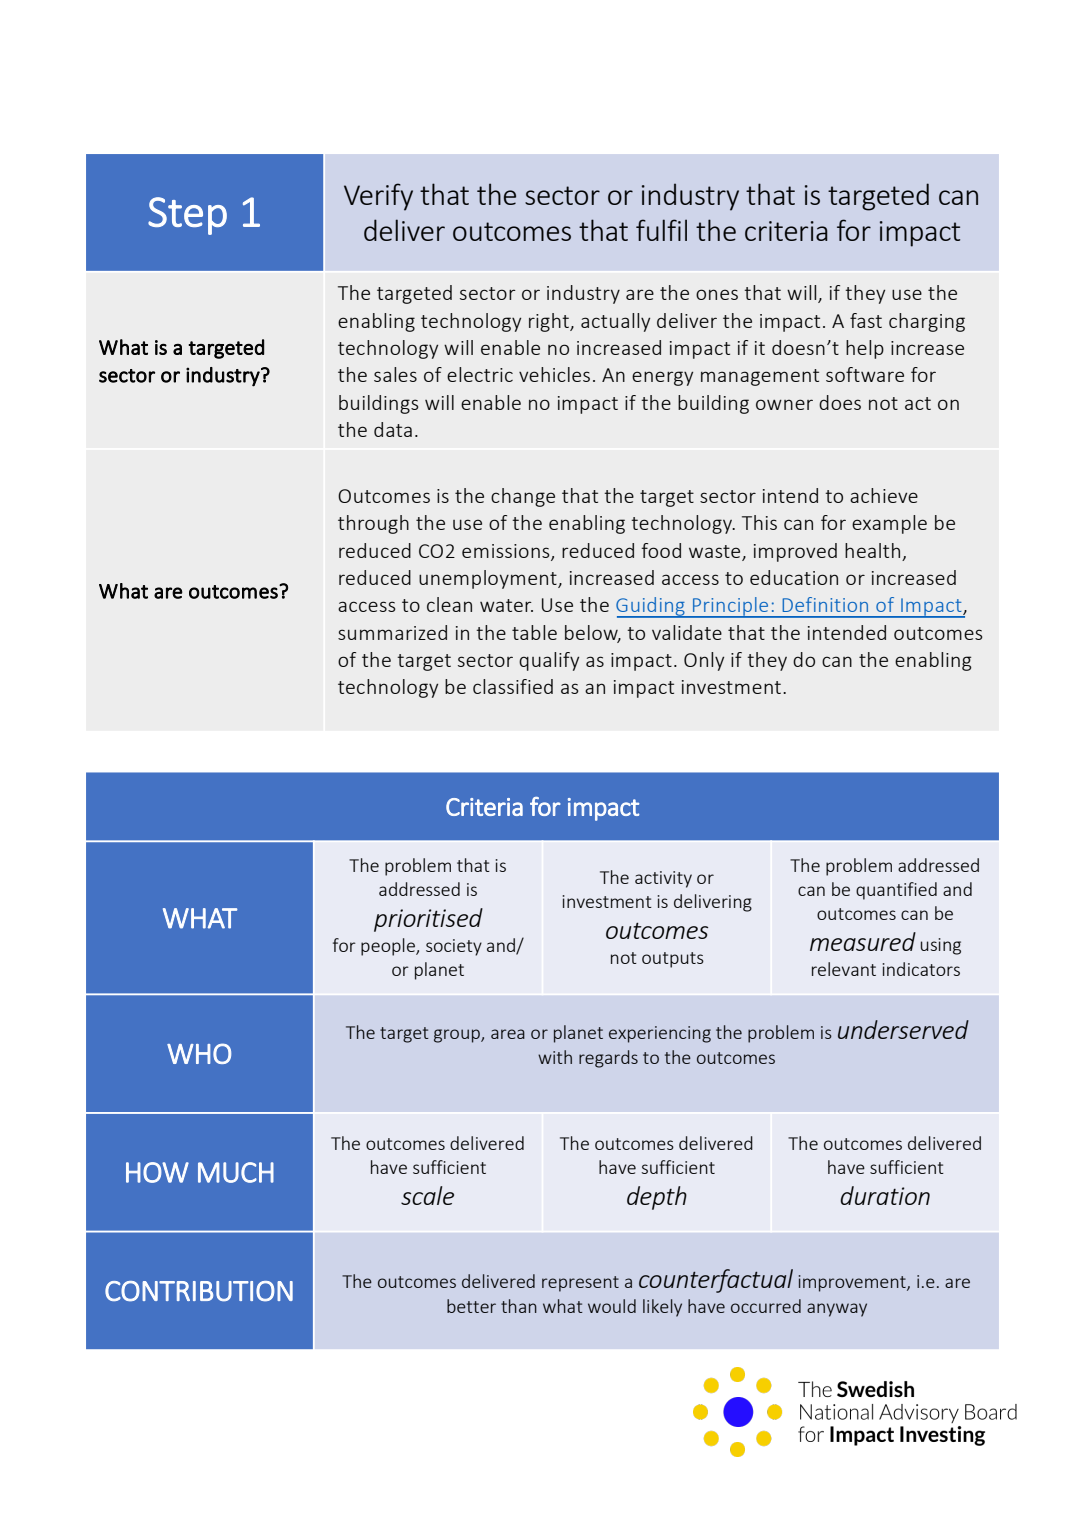 This document has width=1085, height=1535. What do you see at coordinates (863, 941) in the document?
I see `measured` at bounding box center [863, 941].
